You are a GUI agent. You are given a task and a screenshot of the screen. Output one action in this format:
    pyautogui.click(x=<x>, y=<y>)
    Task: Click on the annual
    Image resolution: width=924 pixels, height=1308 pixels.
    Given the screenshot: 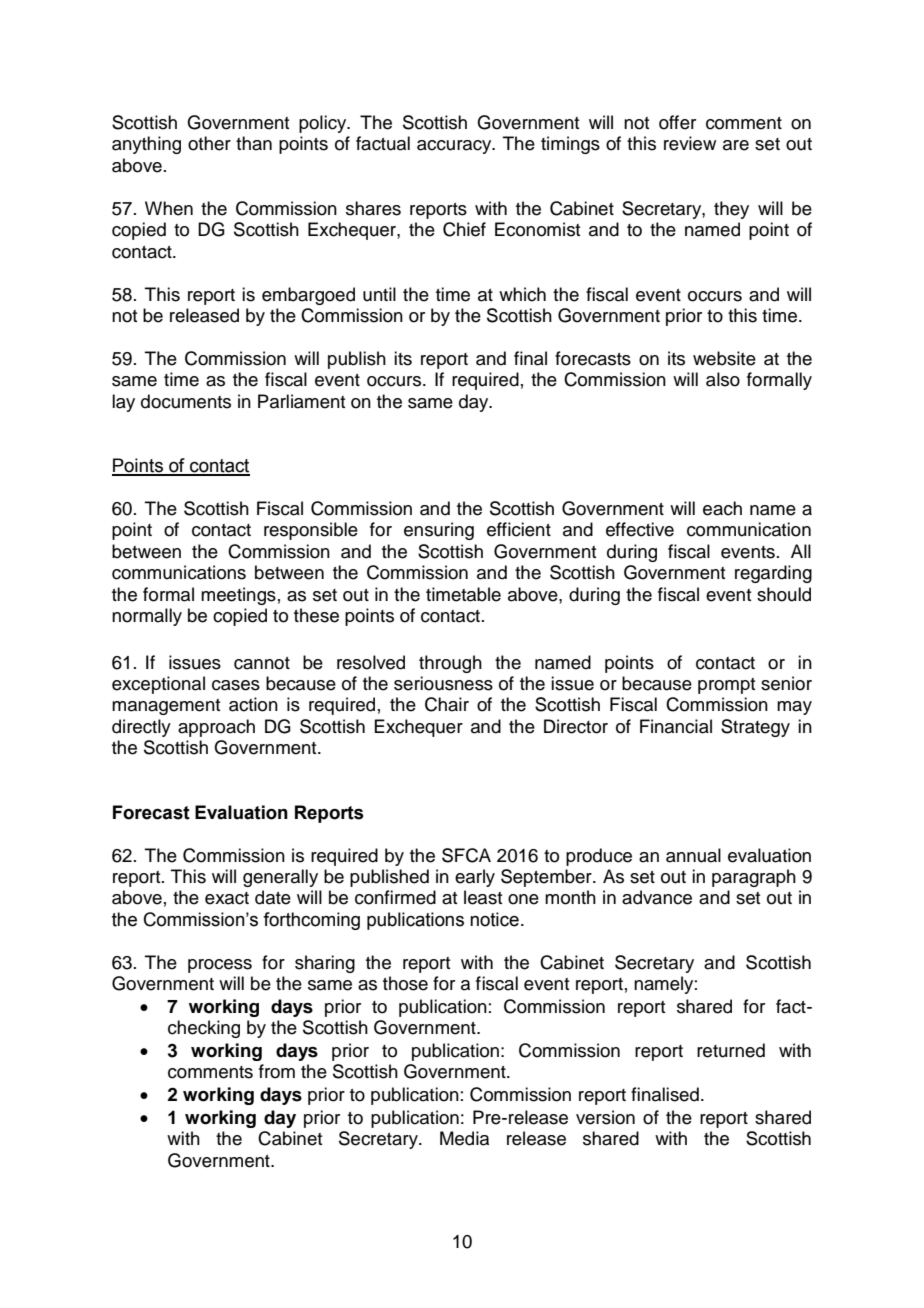 What is the action you would take?
    pyautogui.click(x=693, y=855)
